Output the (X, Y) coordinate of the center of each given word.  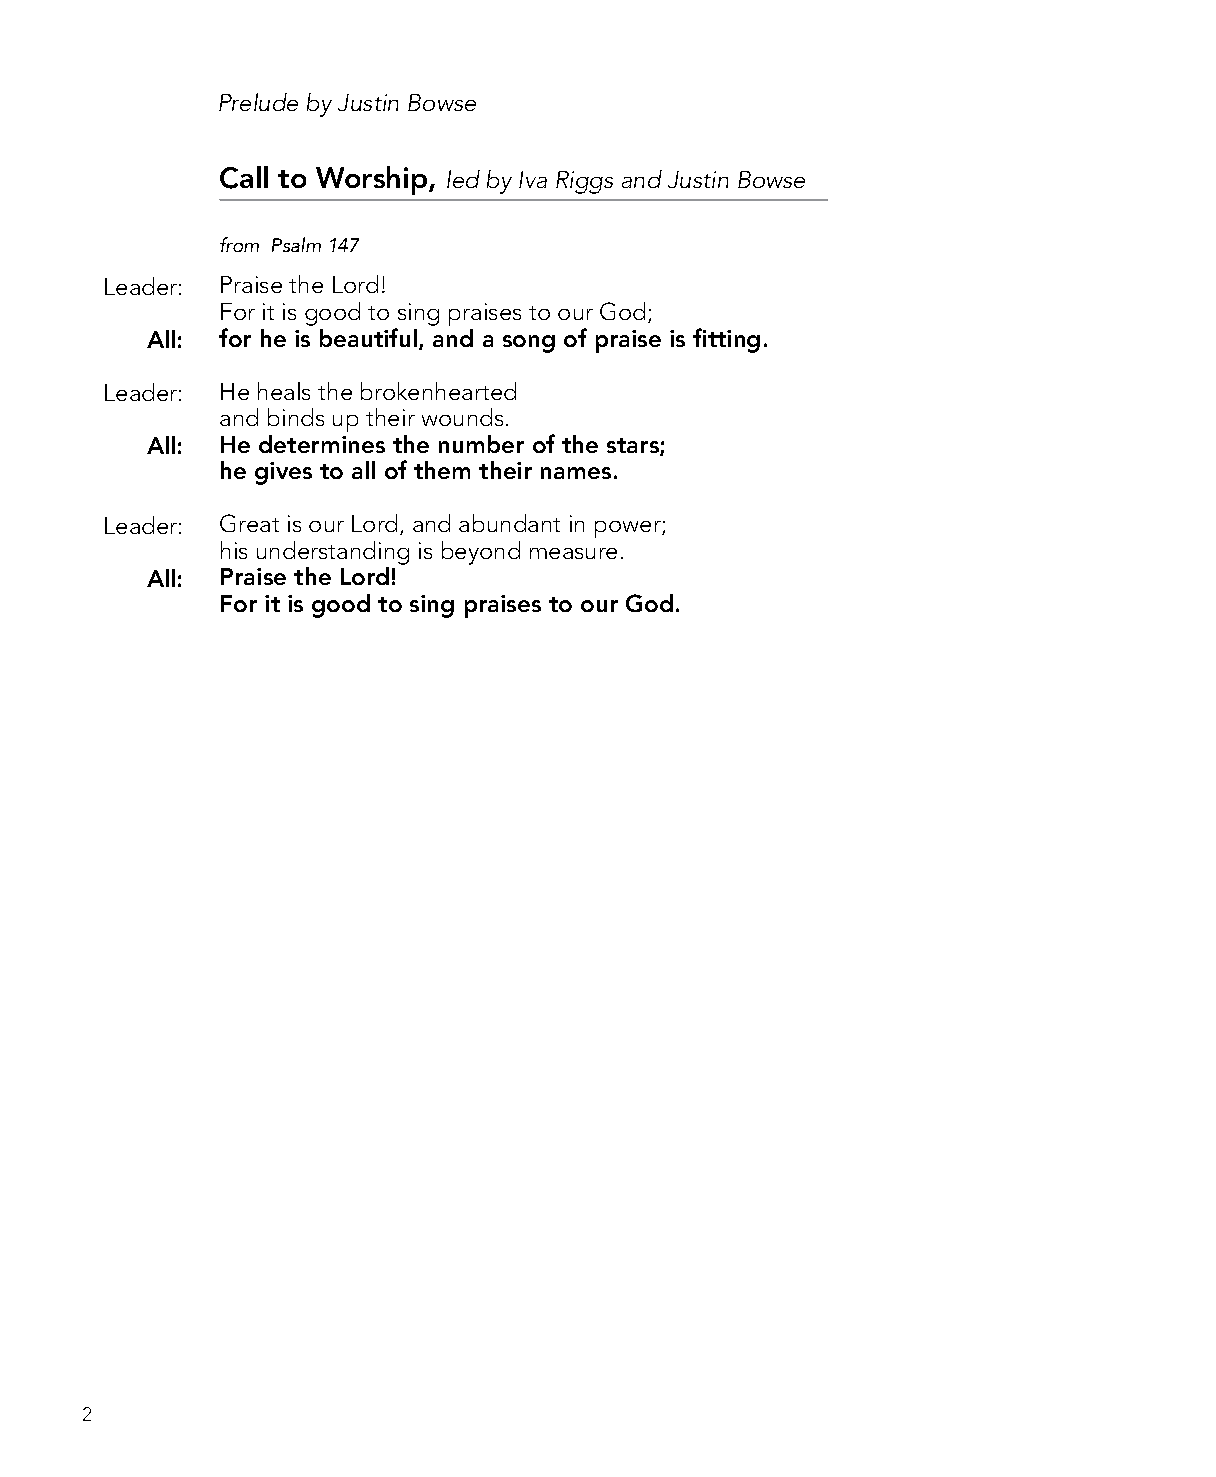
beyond (481, 553)
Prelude (258, 102)
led (463, 179)
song (529, 344)
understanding (333, 554)
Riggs (584, 182)
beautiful (368, 337)
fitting (726, 340)
